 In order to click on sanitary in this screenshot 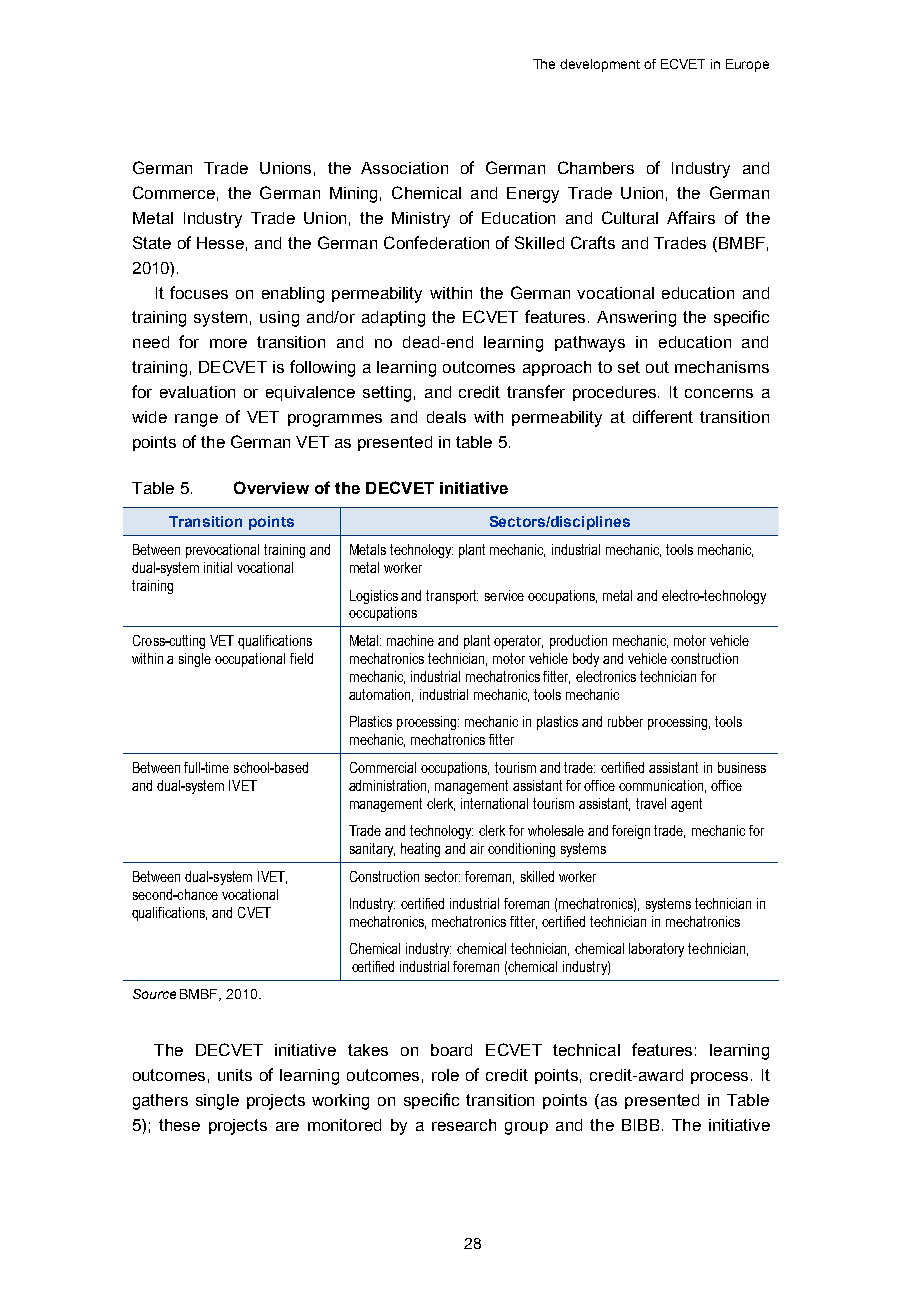, I will do `click(372, 850)`.
